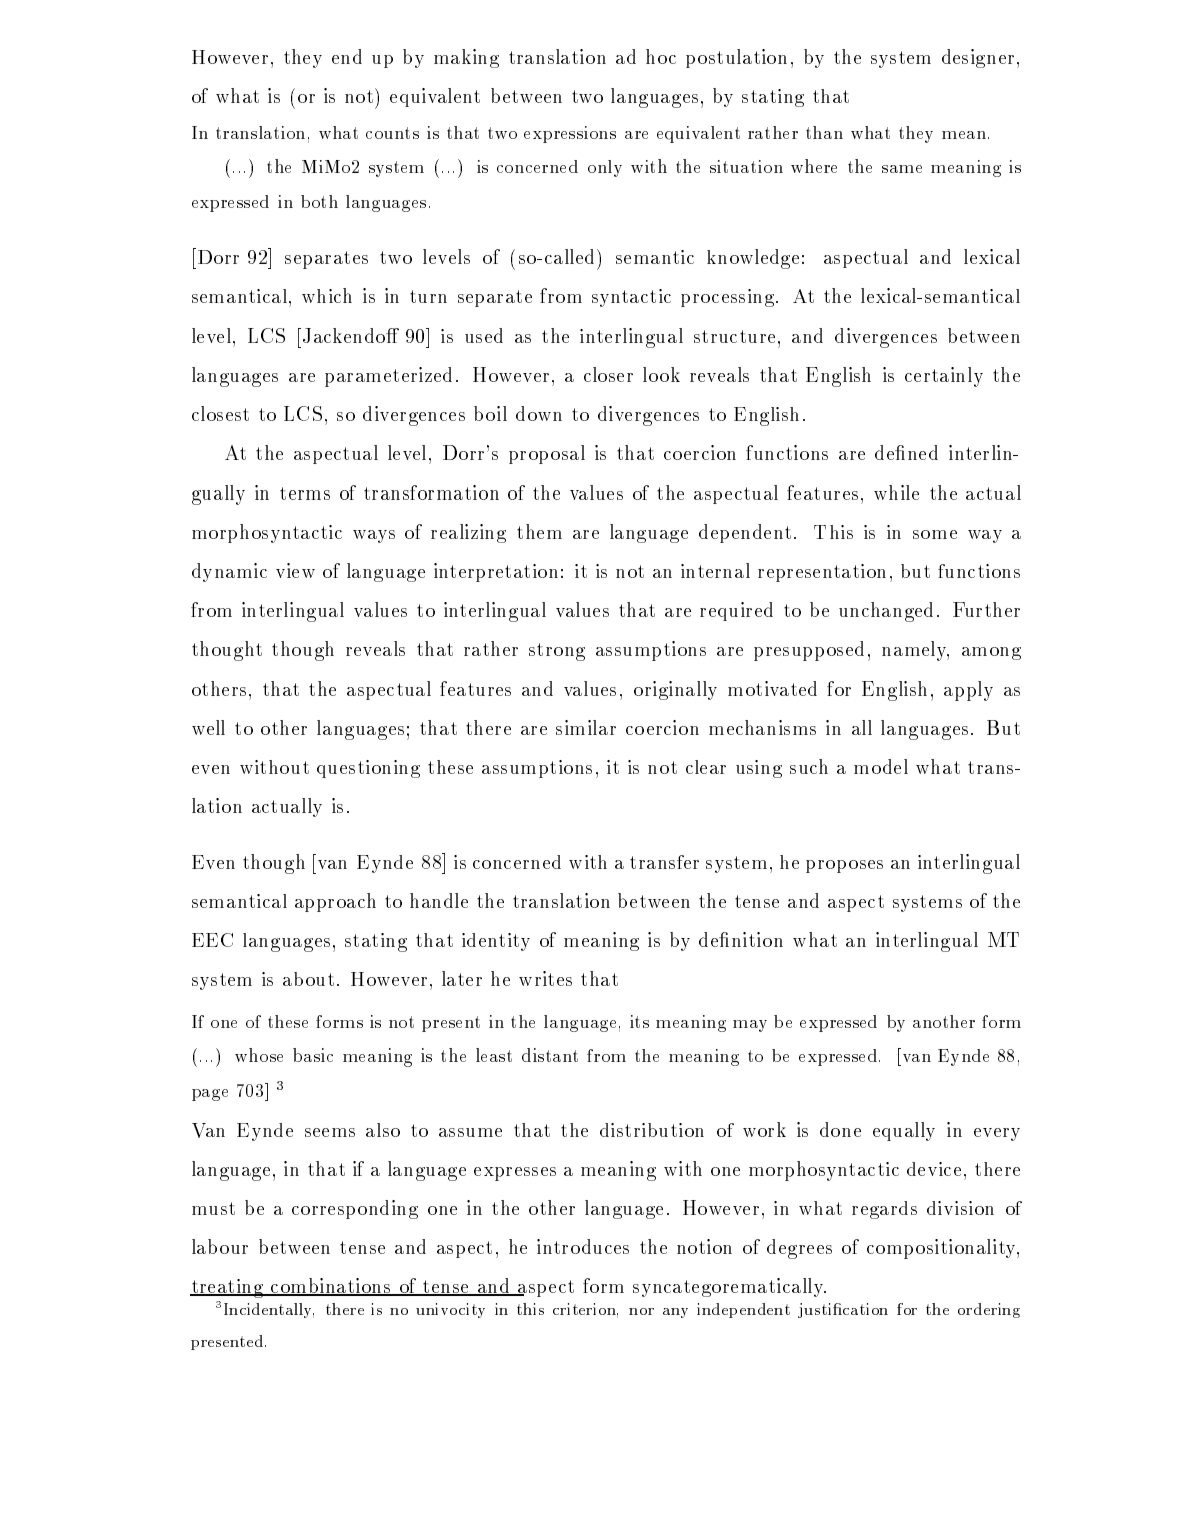 This screenshot has height=1528, width=1181. I want to click on look, so click(661, 374).
